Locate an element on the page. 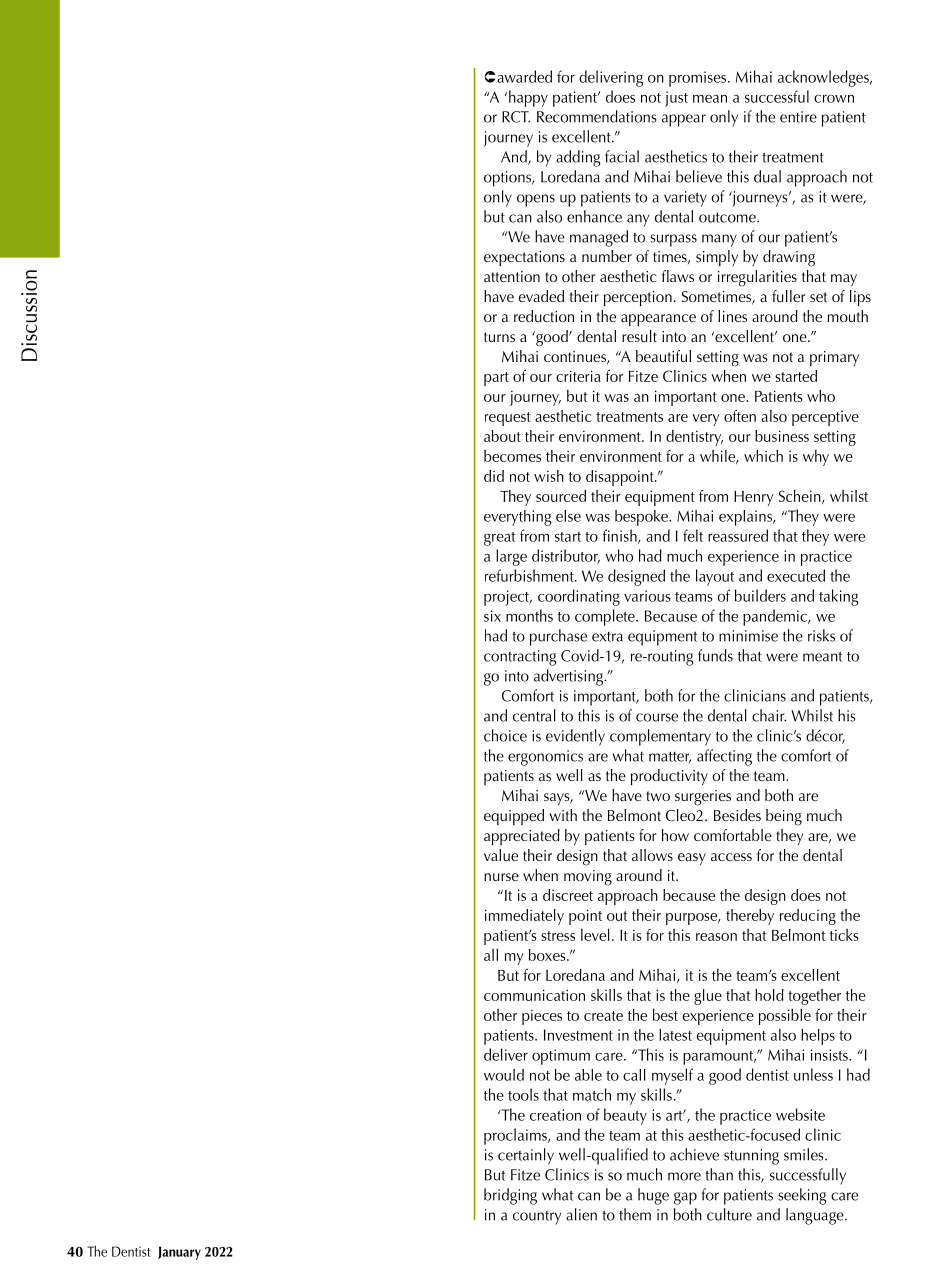 This image has width=949, height=1288. wish is located at coordinates (549, 476).
